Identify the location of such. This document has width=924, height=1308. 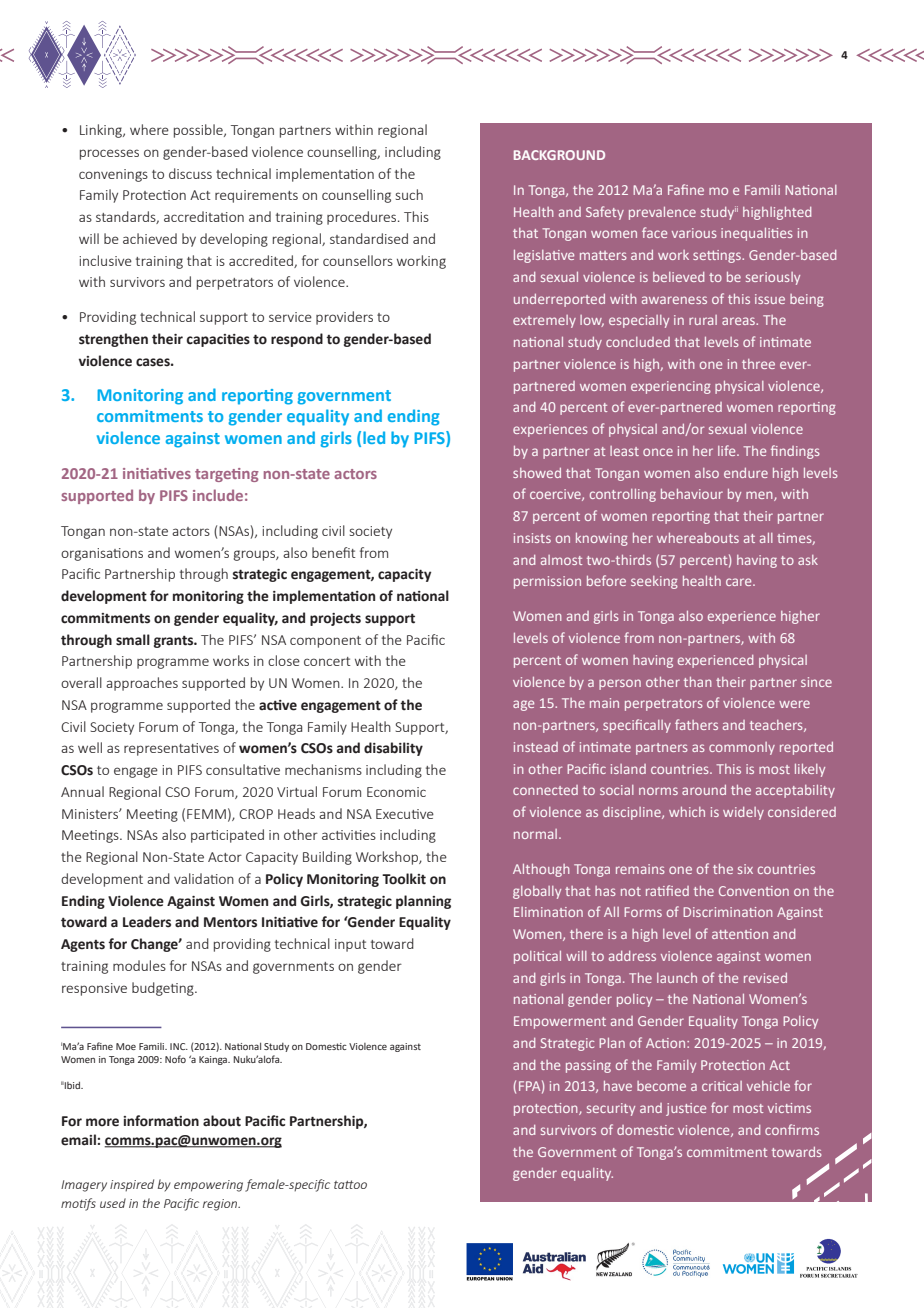
(409, 194).
